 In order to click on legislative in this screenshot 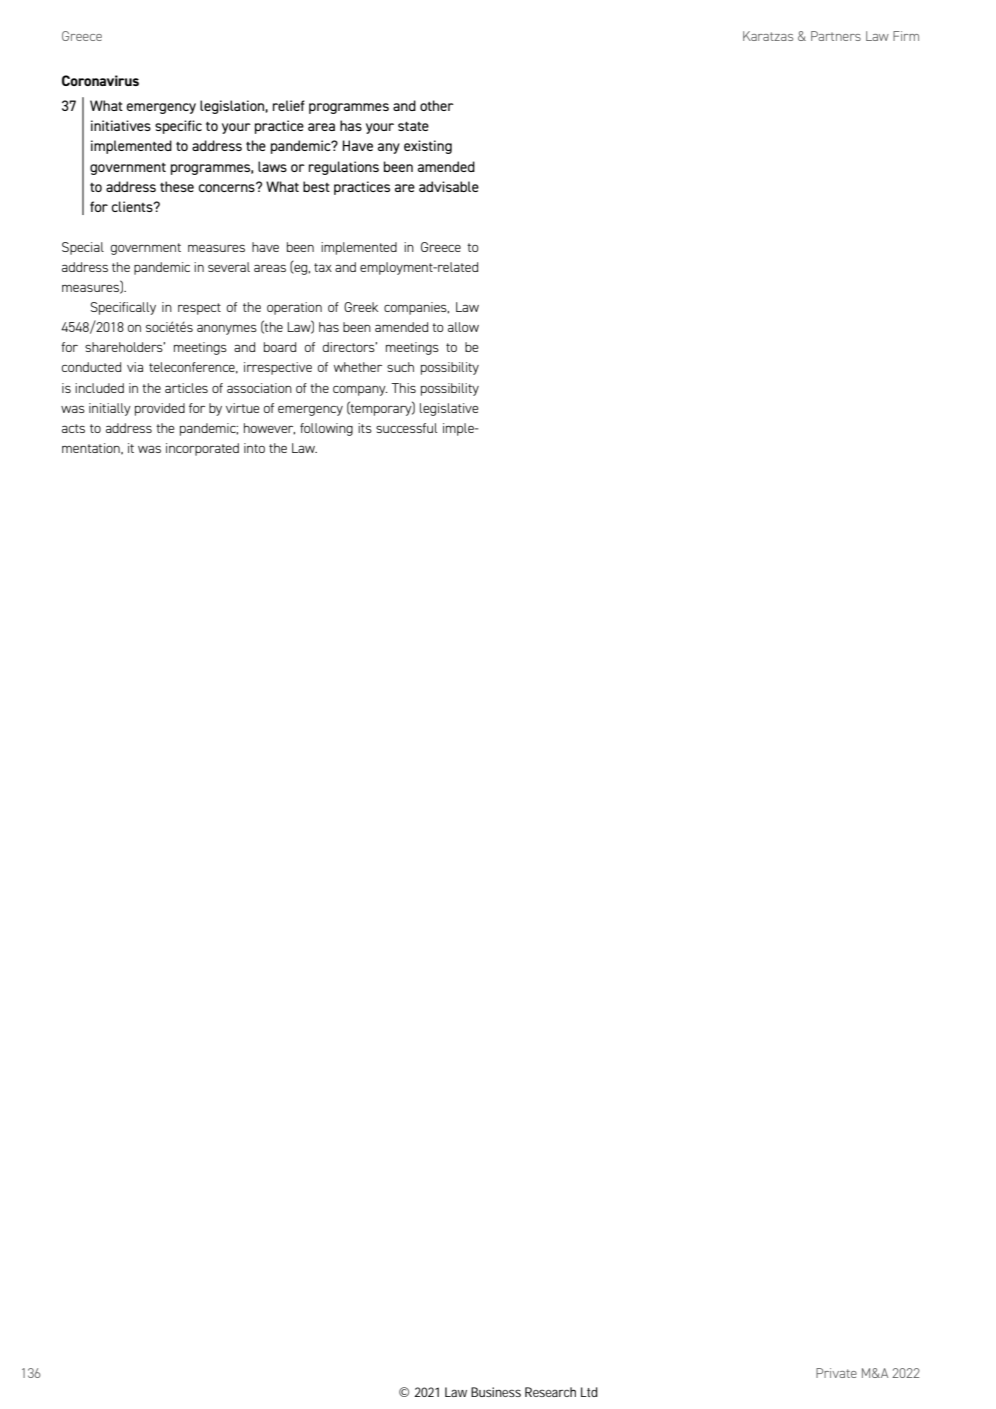, I will do `click(449, 409)`.
